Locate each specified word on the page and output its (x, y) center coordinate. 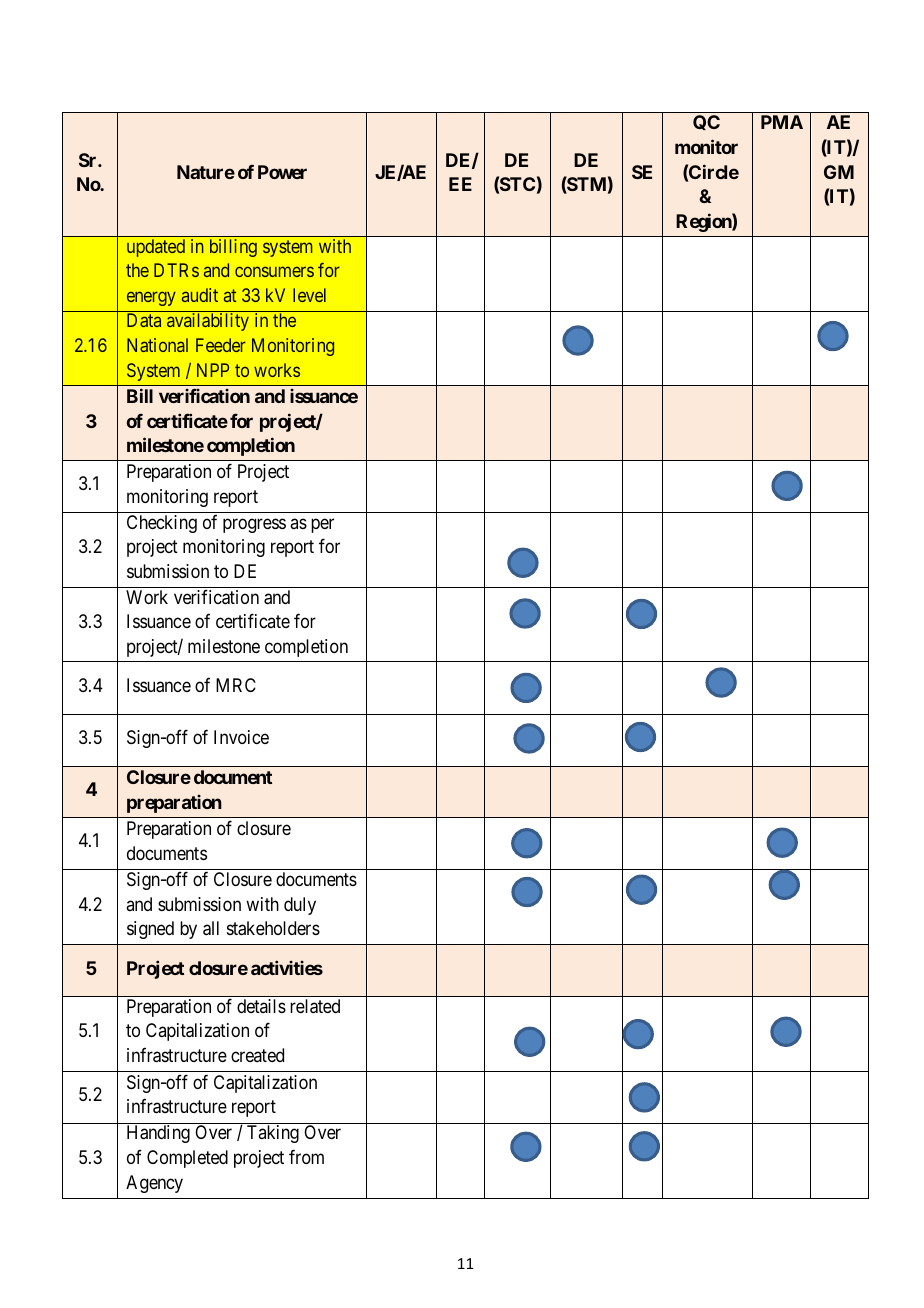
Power (282, 172)
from (306, 1156)
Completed (187, 1159)
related (315, 1006)
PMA (782, 122)
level (309, 295)
